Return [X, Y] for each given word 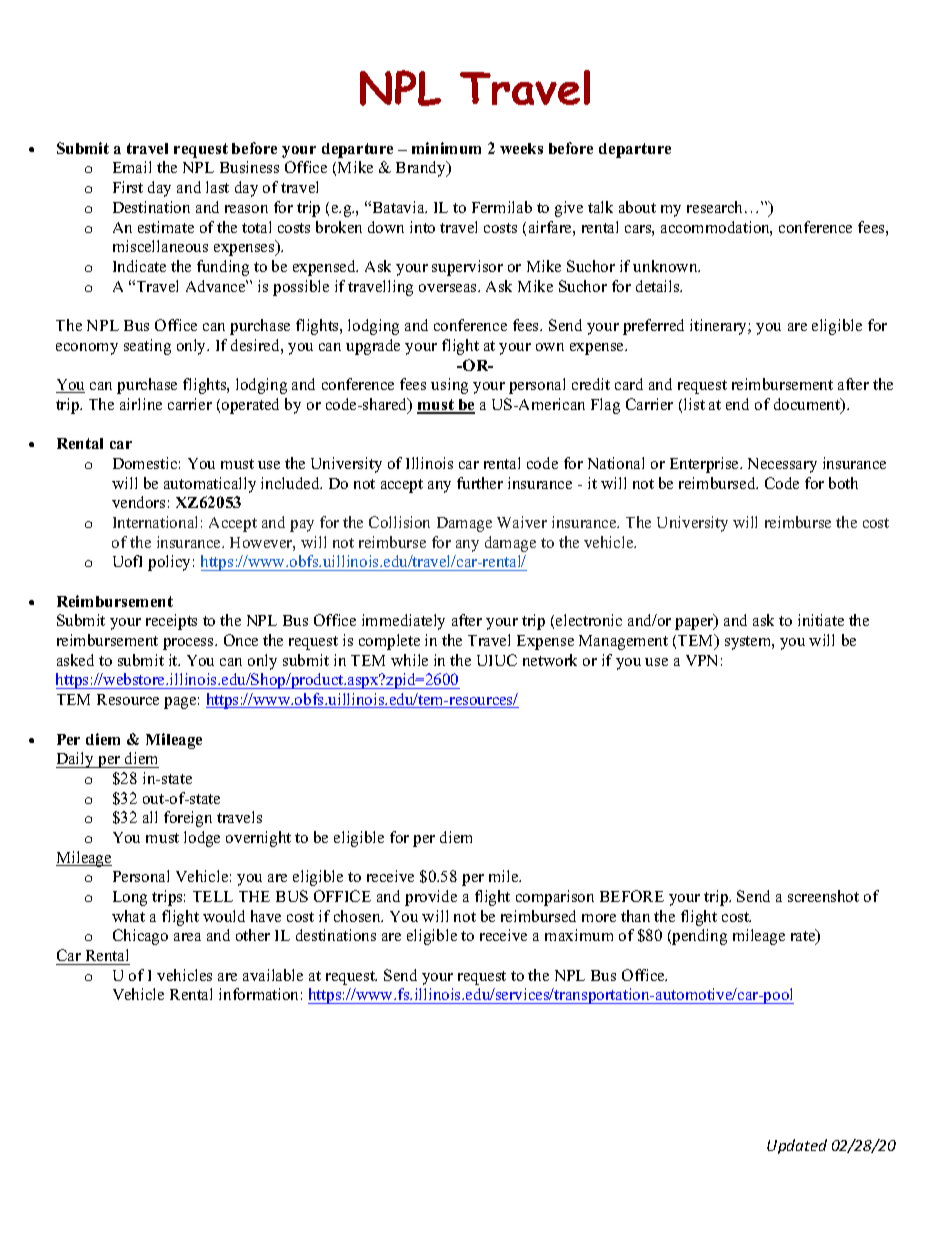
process [189, 644]
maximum [579, 935]
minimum [446, 148]
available [273, 975]
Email [132, 167]
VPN [701, 660]
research [716, 207]
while [409, 660]
